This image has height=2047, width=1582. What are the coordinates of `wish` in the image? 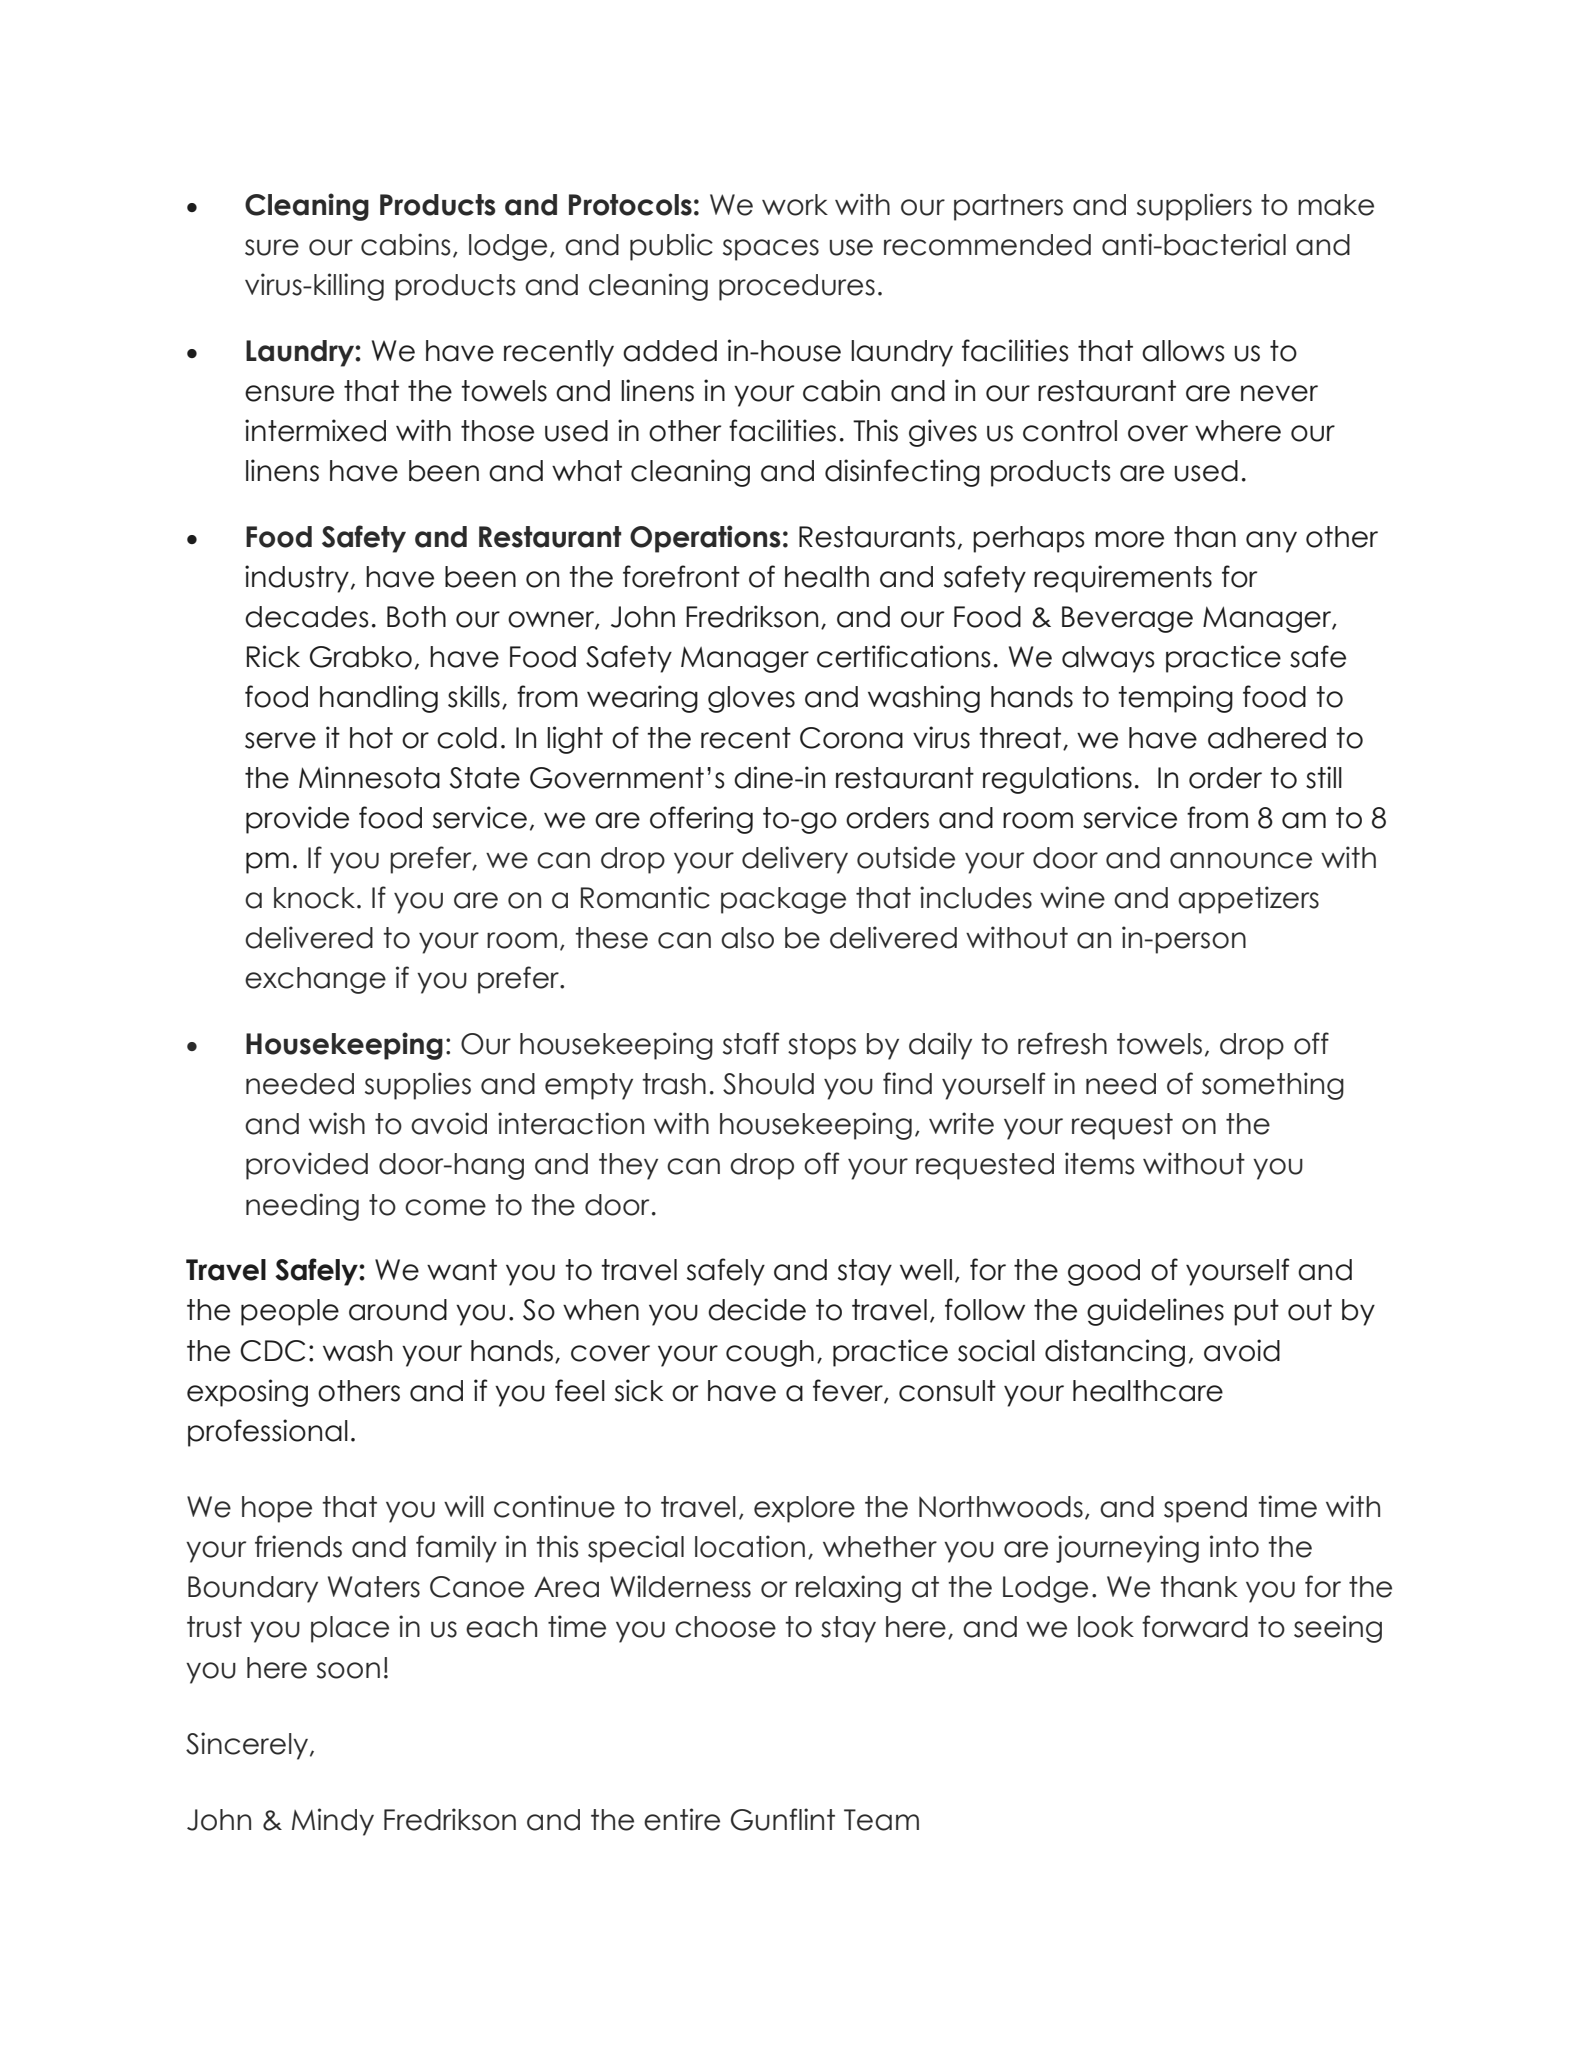 It's located at (337, 1123).
